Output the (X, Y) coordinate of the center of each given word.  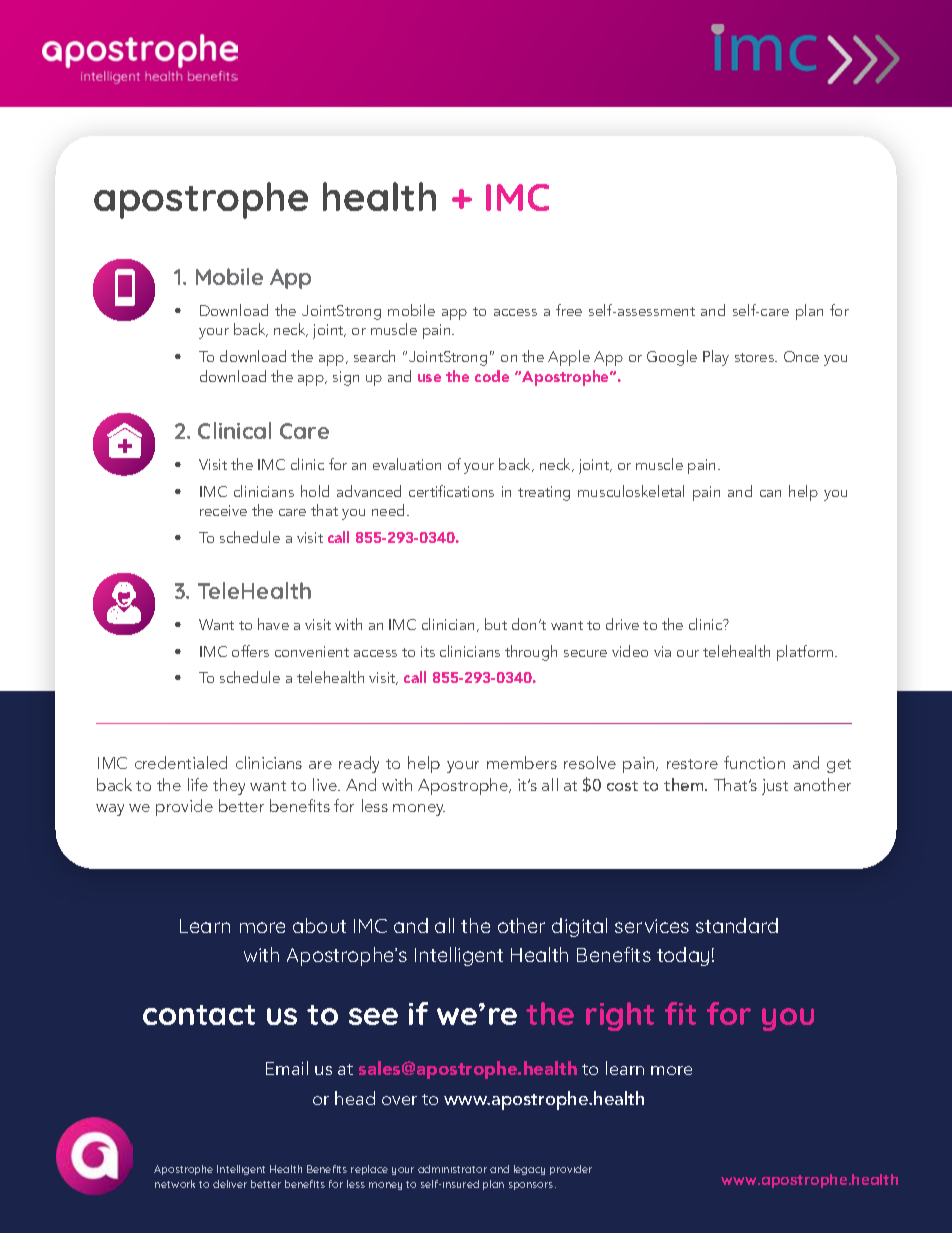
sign (346, 378)
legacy (529, 1170)
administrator (452, 1169)
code (492, 376)
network (175, 1184)
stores (756, 357)
